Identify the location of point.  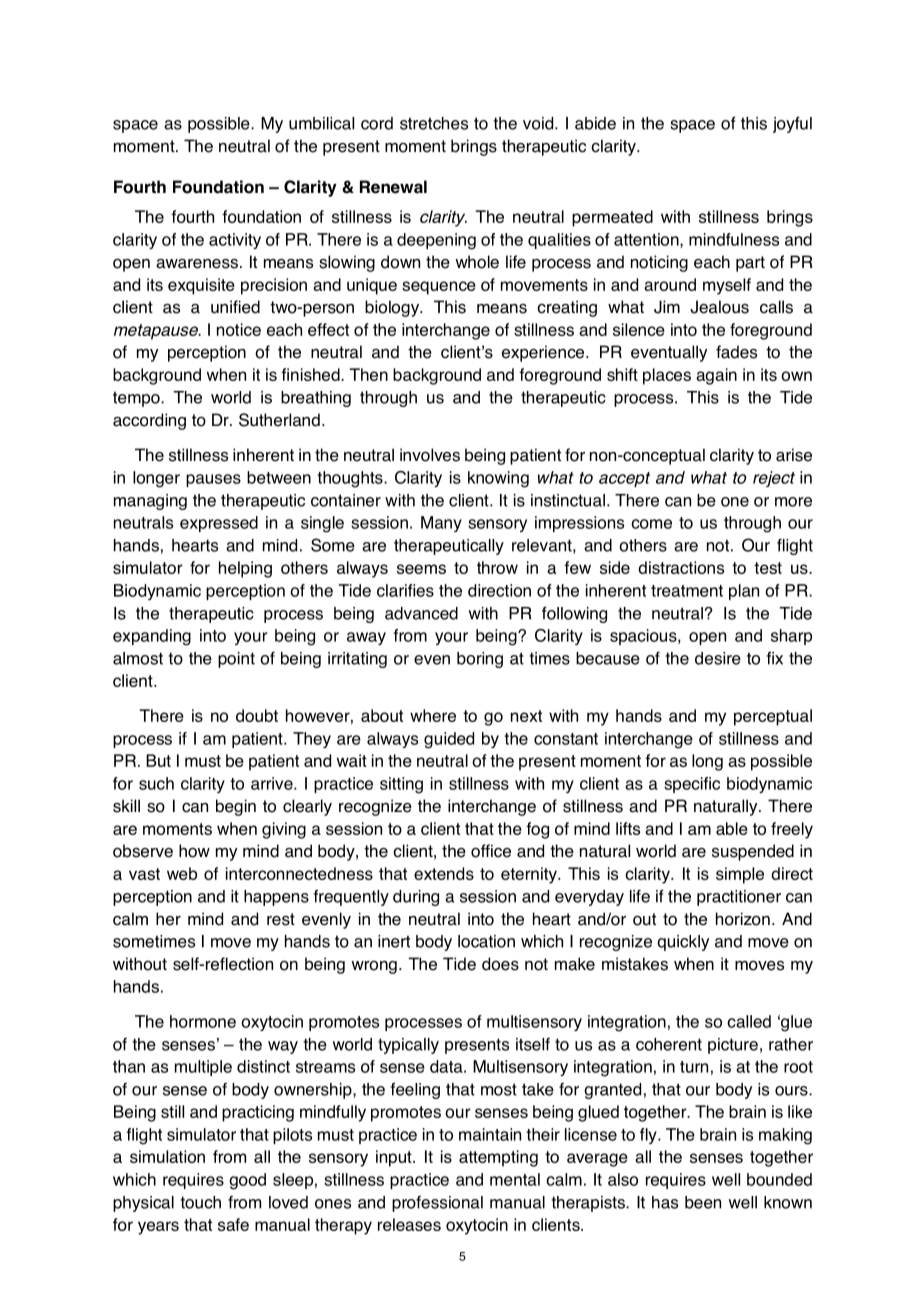
(236, 660).
